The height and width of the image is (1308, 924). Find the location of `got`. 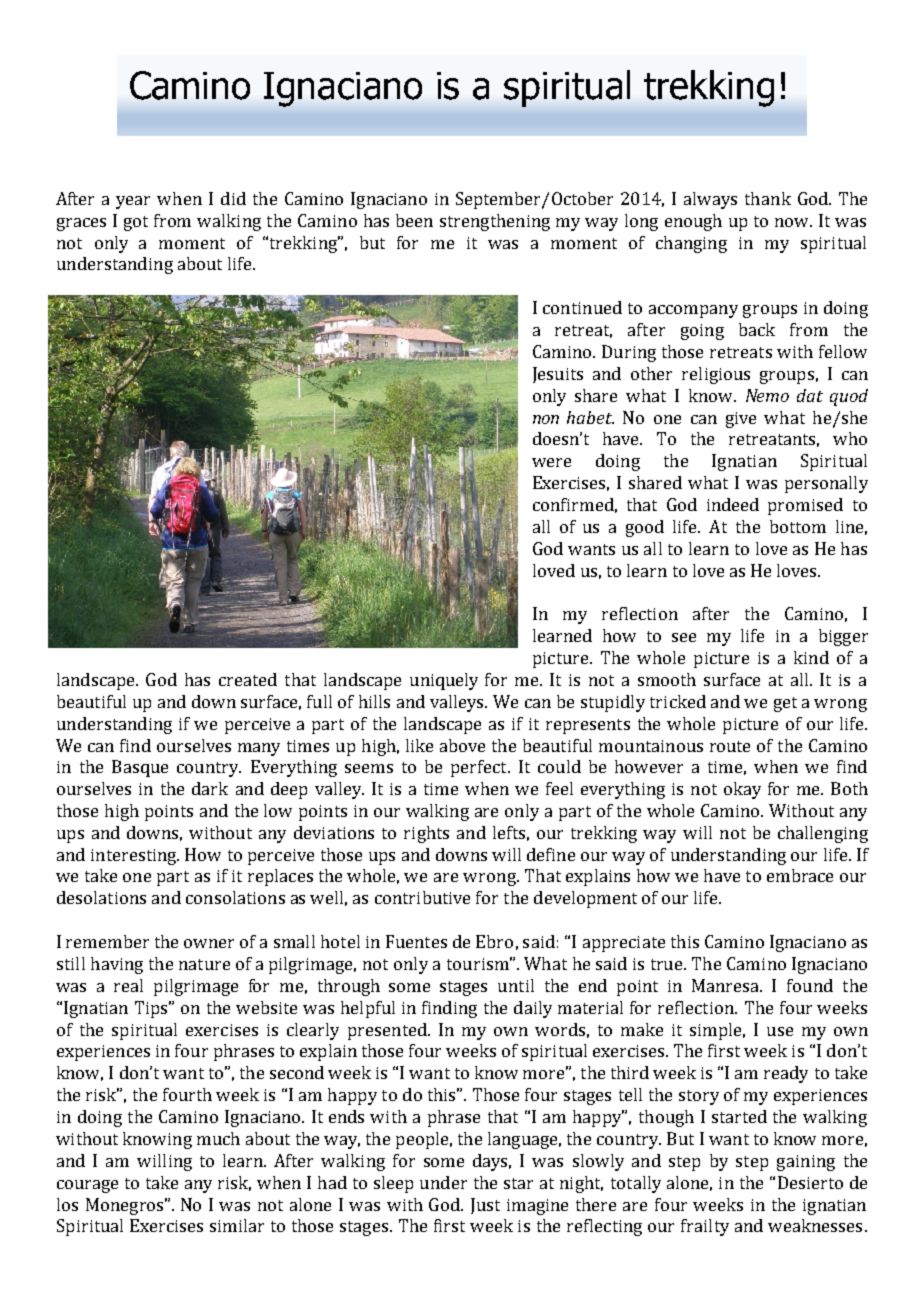

got is located at coordinates (136, 223).
